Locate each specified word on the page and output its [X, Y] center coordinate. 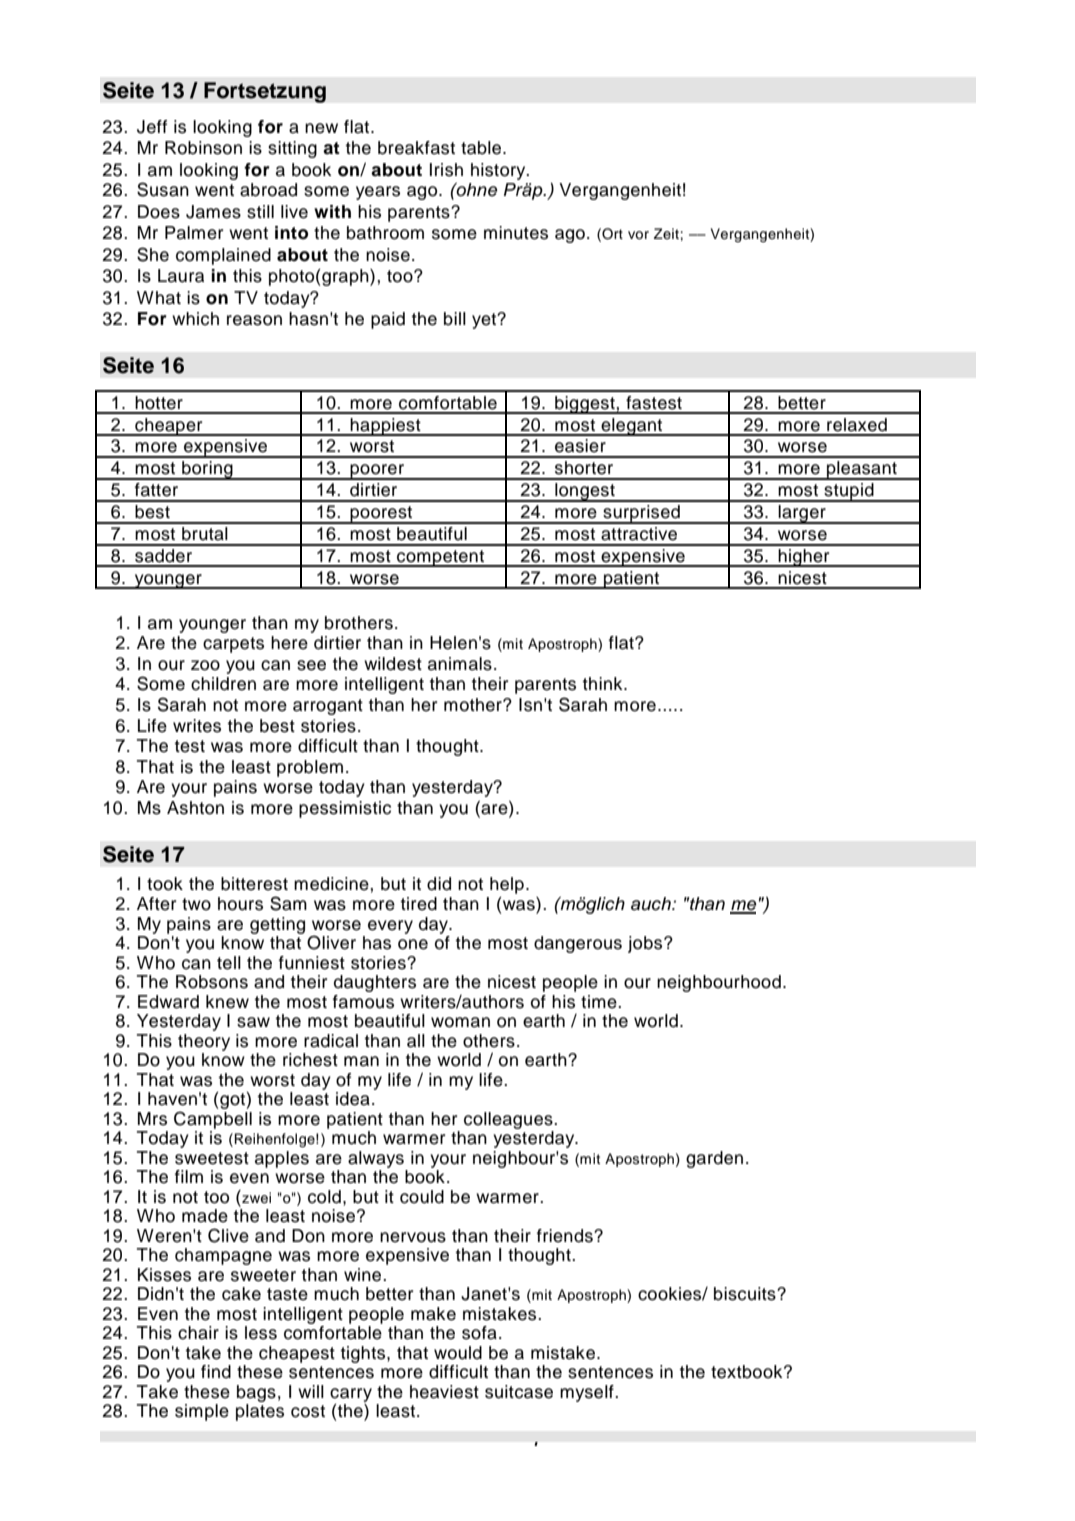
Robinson [203, 148]
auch [652, 904]
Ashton [195, 808]
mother [474, 705]
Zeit [666, 233]
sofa [479, 1333]
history [499, 171]
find [216, 1372]
